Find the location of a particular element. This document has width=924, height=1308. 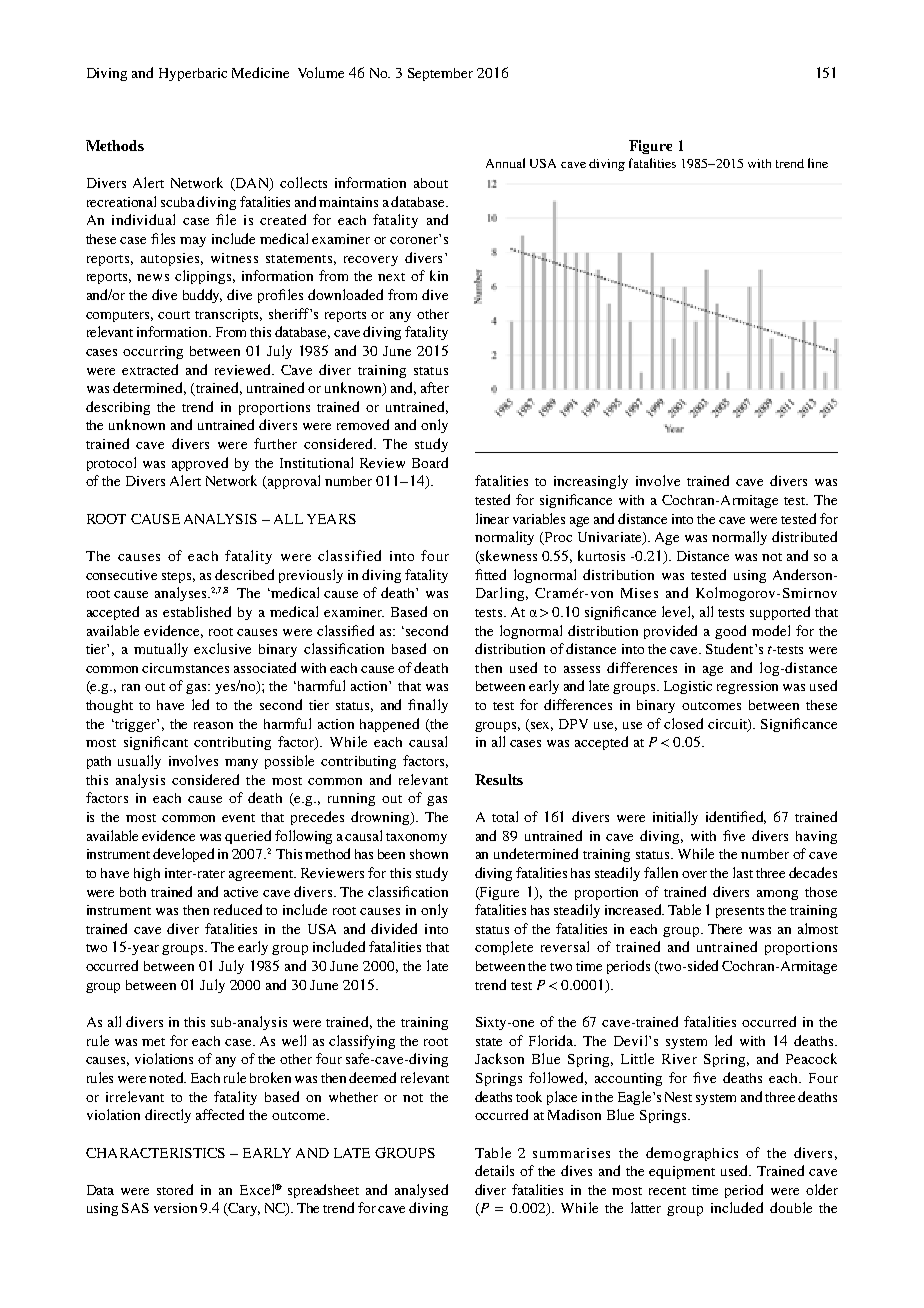

details is located at coordinates (494, 1170).
